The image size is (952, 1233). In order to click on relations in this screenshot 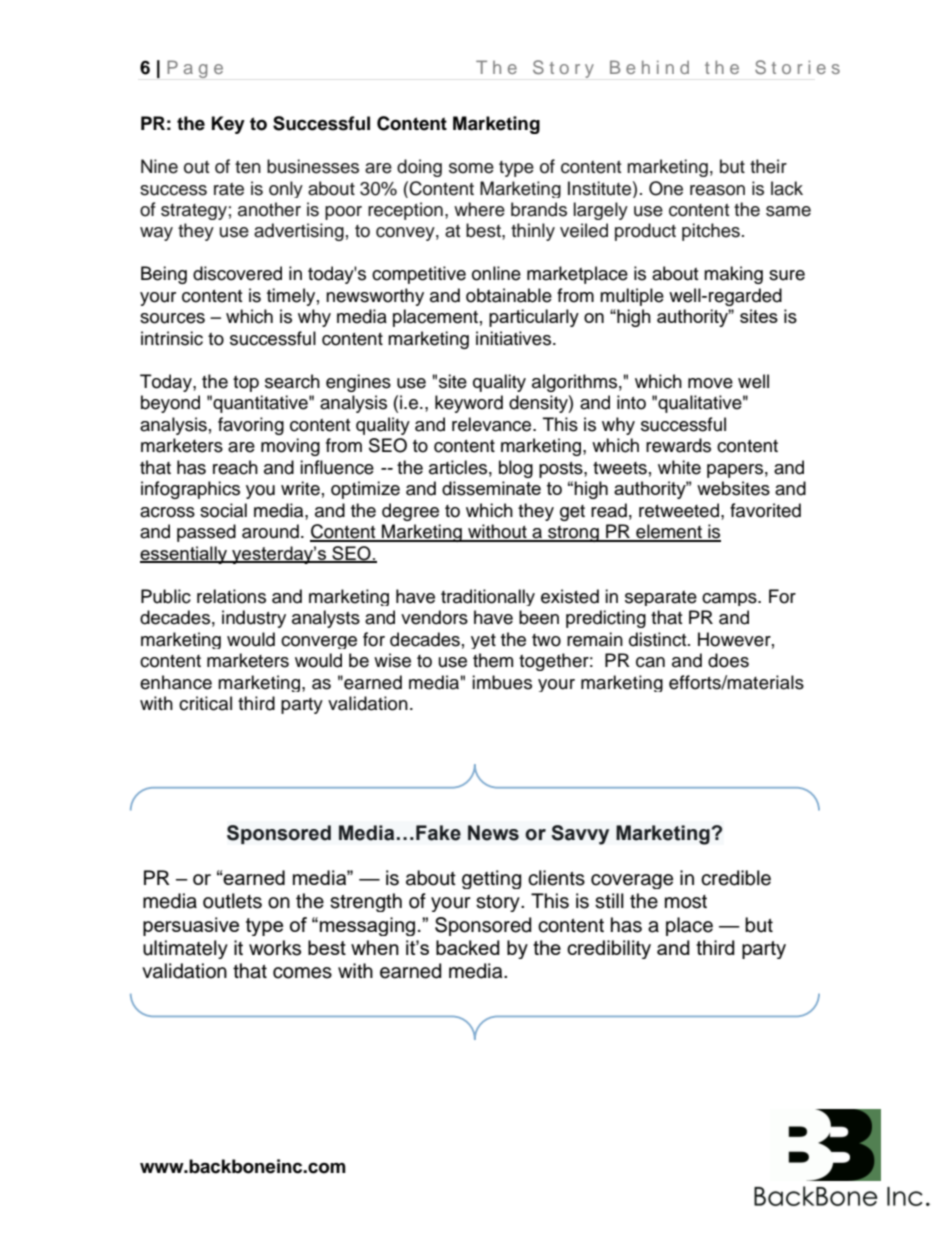, I will do `click(231, 596)`.
